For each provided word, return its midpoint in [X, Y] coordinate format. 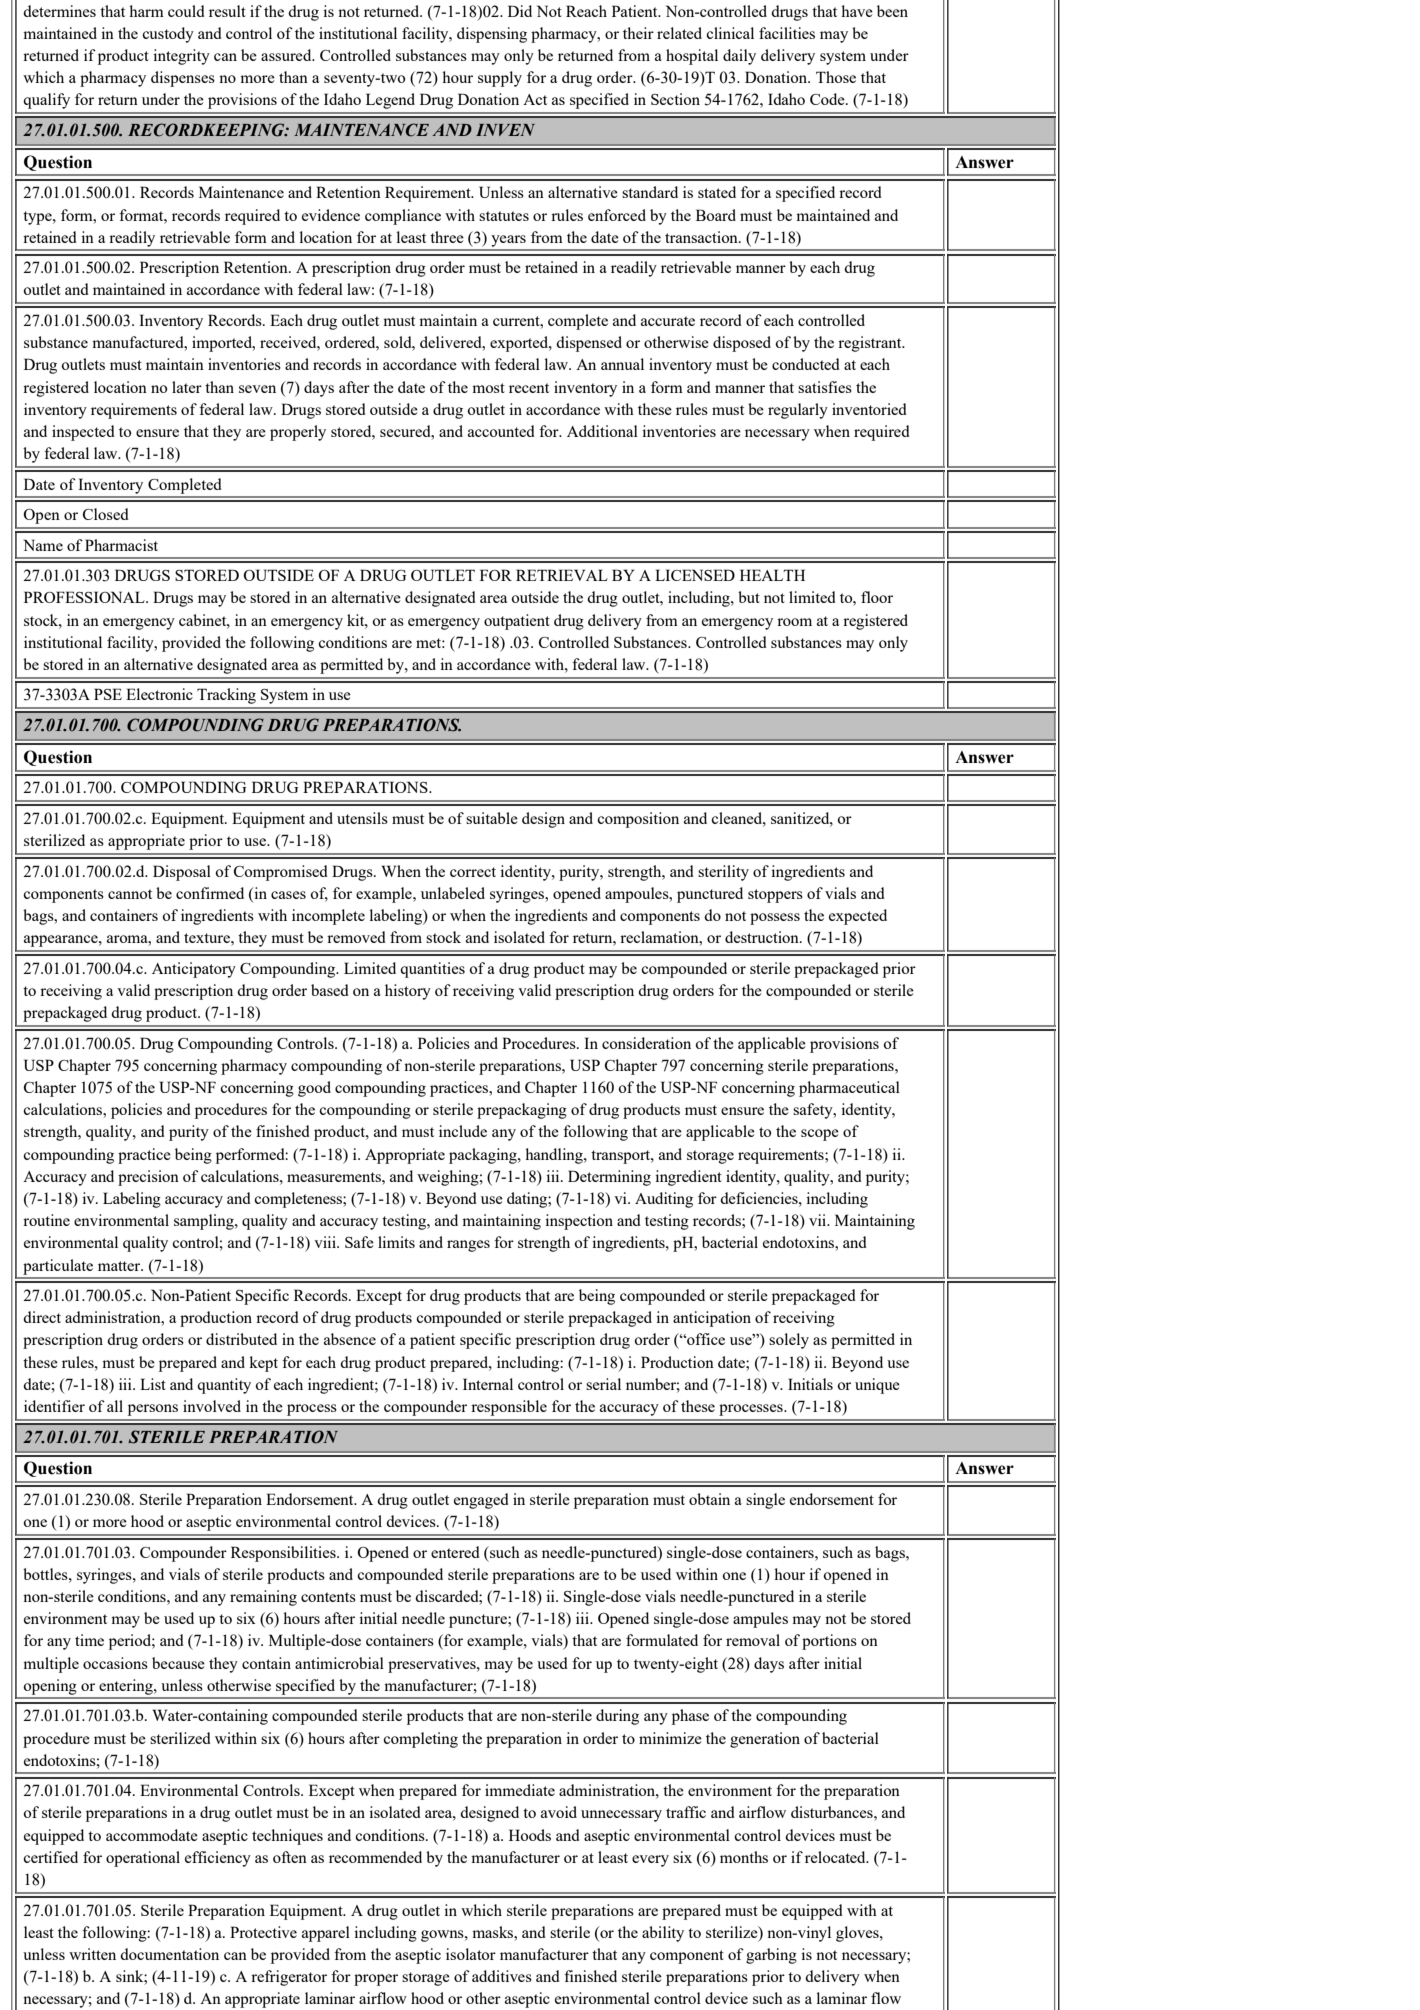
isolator [471, 1954]
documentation [169, 1954]
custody [168, 35]
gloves [858, 1934]
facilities [787, 33]
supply [500, 79]
